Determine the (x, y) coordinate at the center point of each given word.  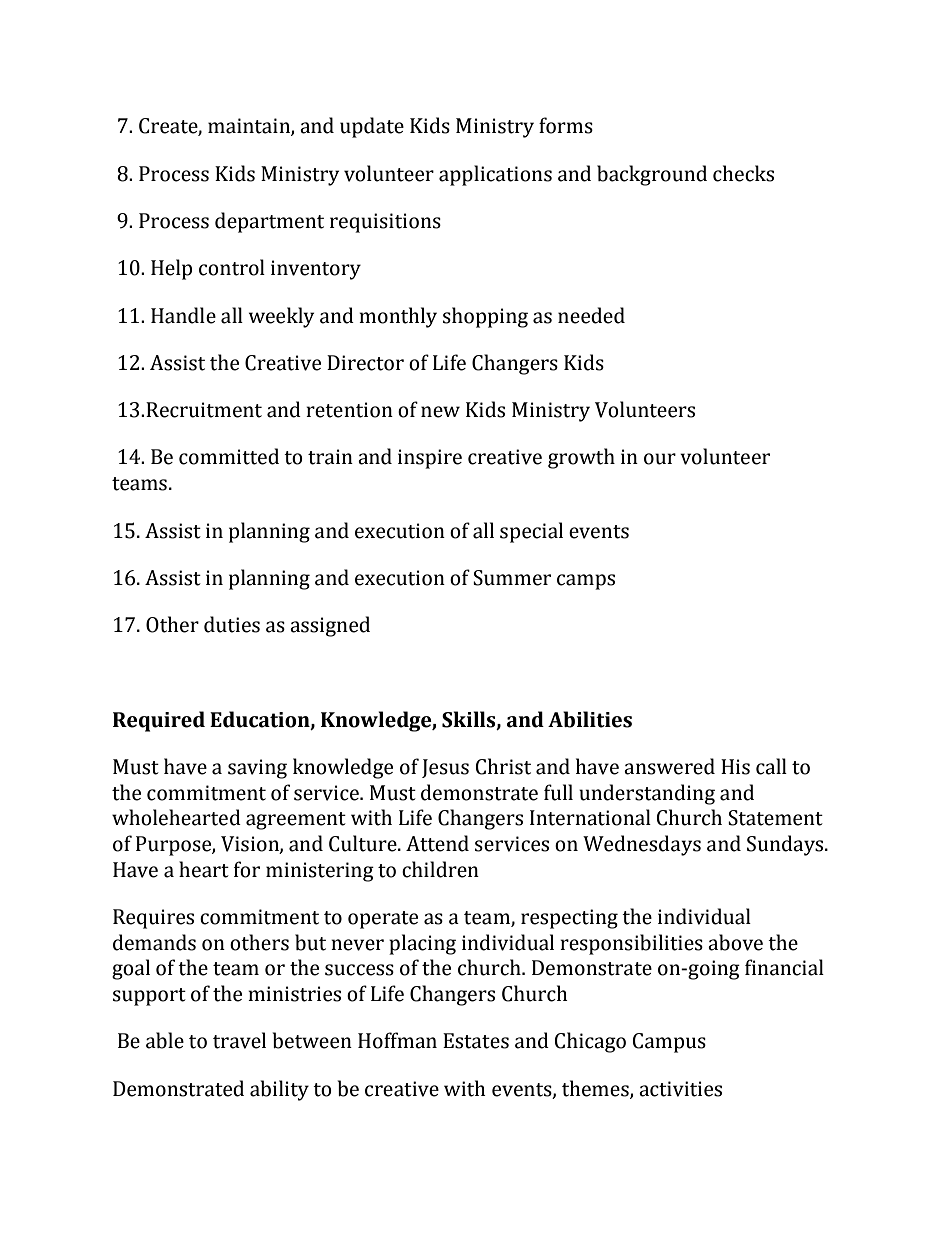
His (735, 767)
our (660, 459)
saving (257, 769)
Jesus (445, 768)
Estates (476, 1041)
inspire (430, 459)
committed (229, 456)
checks (743, 173)
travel (239, 1040)
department (269, 222)
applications (495, 175)
